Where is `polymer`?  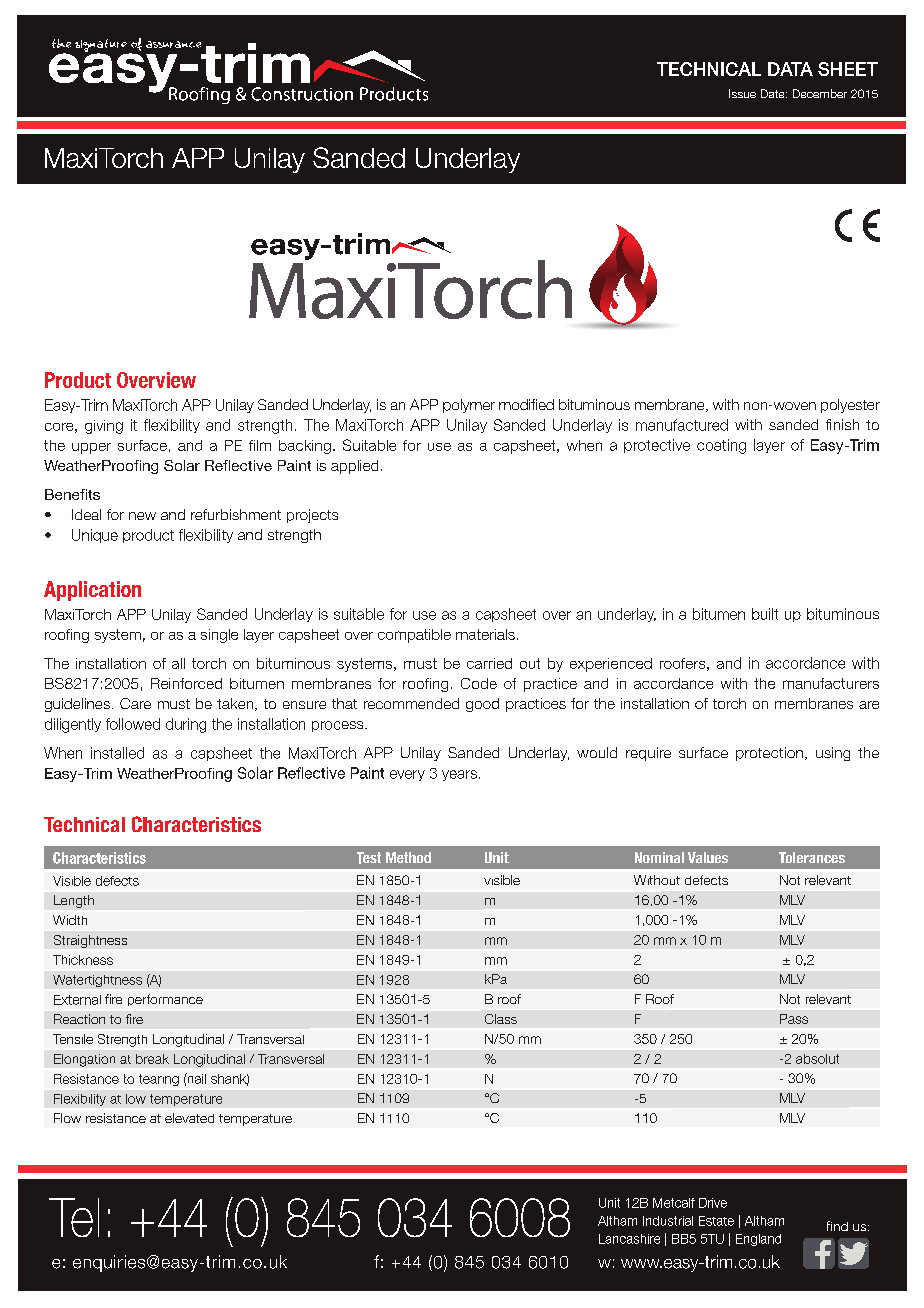
polymer is located at coordinates (469, 406).
